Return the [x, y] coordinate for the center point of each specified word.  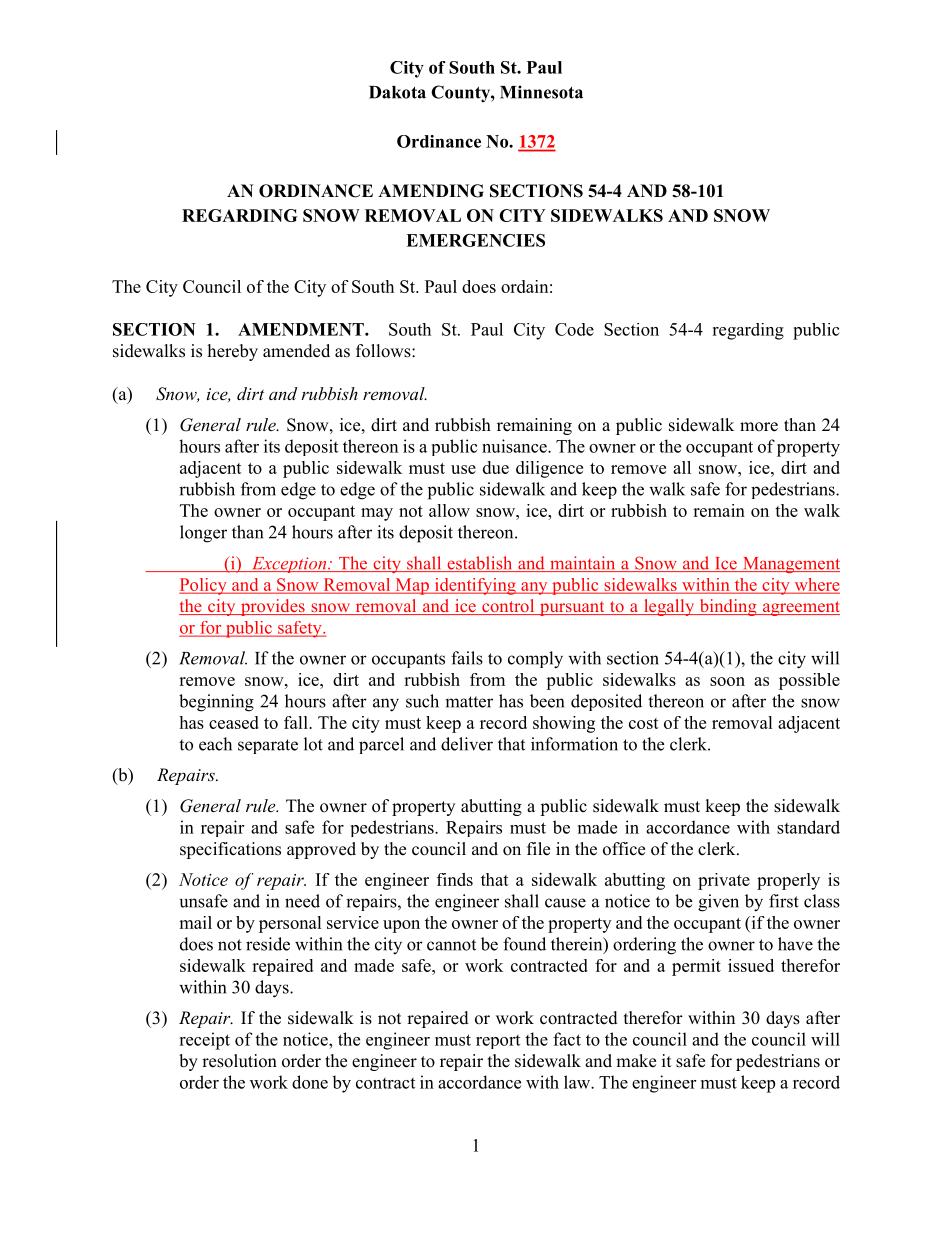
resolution [239, 1061]
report [498, 1042]
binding [728, 607]
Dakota [397, 92]
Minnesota [541, 92]
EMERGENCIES [475, 240]
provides [272, 607]
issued [751, 965]
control [508, 607]
